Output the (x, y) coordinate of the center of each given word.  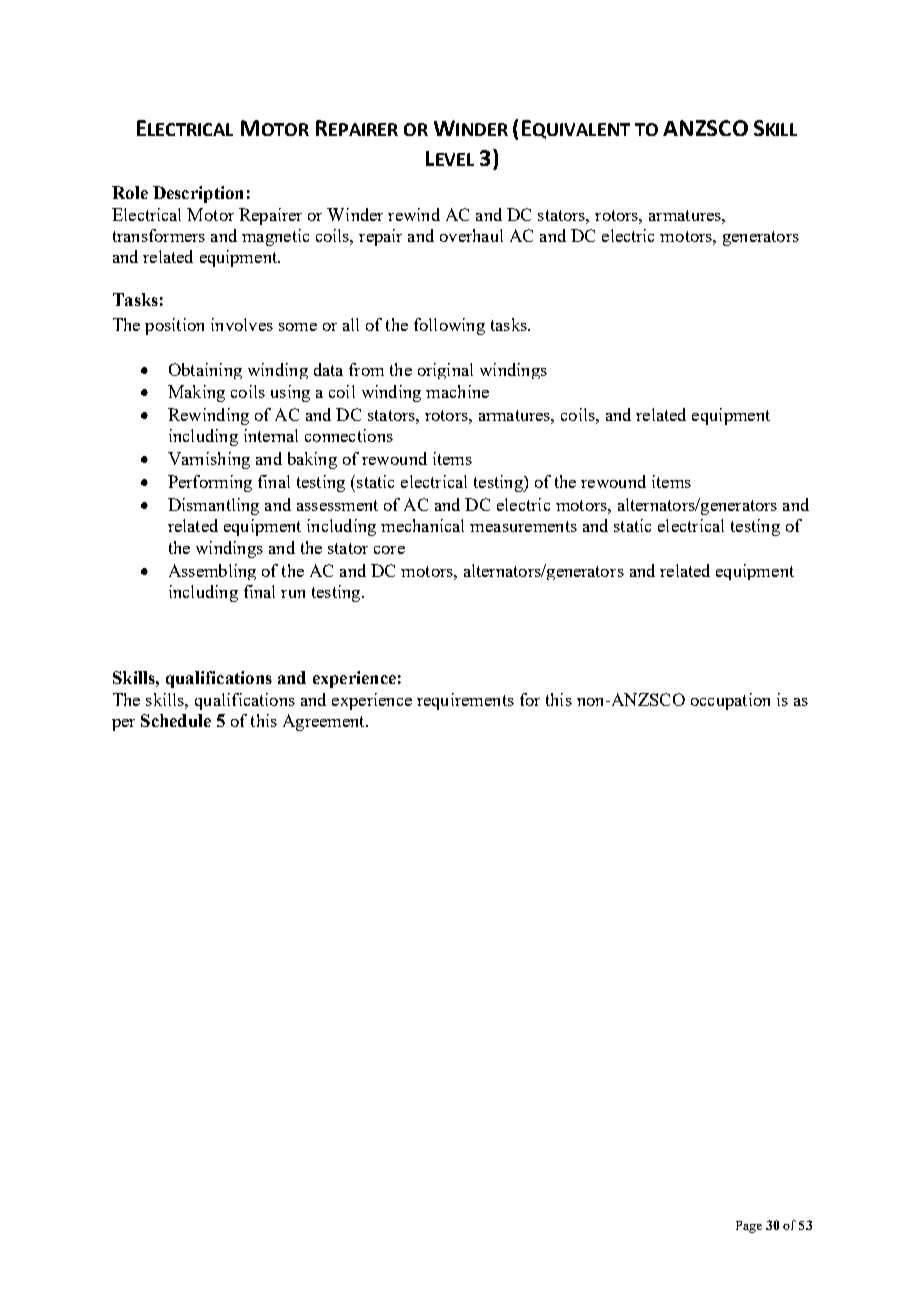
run (293, 594)
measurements (523, 526)
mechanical (422, 525)
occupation (730, 701)
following (449, 326)
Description (198, 194)
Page (749, 1227)
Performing (210, 483)
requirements (465, 701)
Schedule (176, 720)
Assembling (212, 572)
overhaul (471, 235)
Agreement (325, 722)
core (389, 550)
